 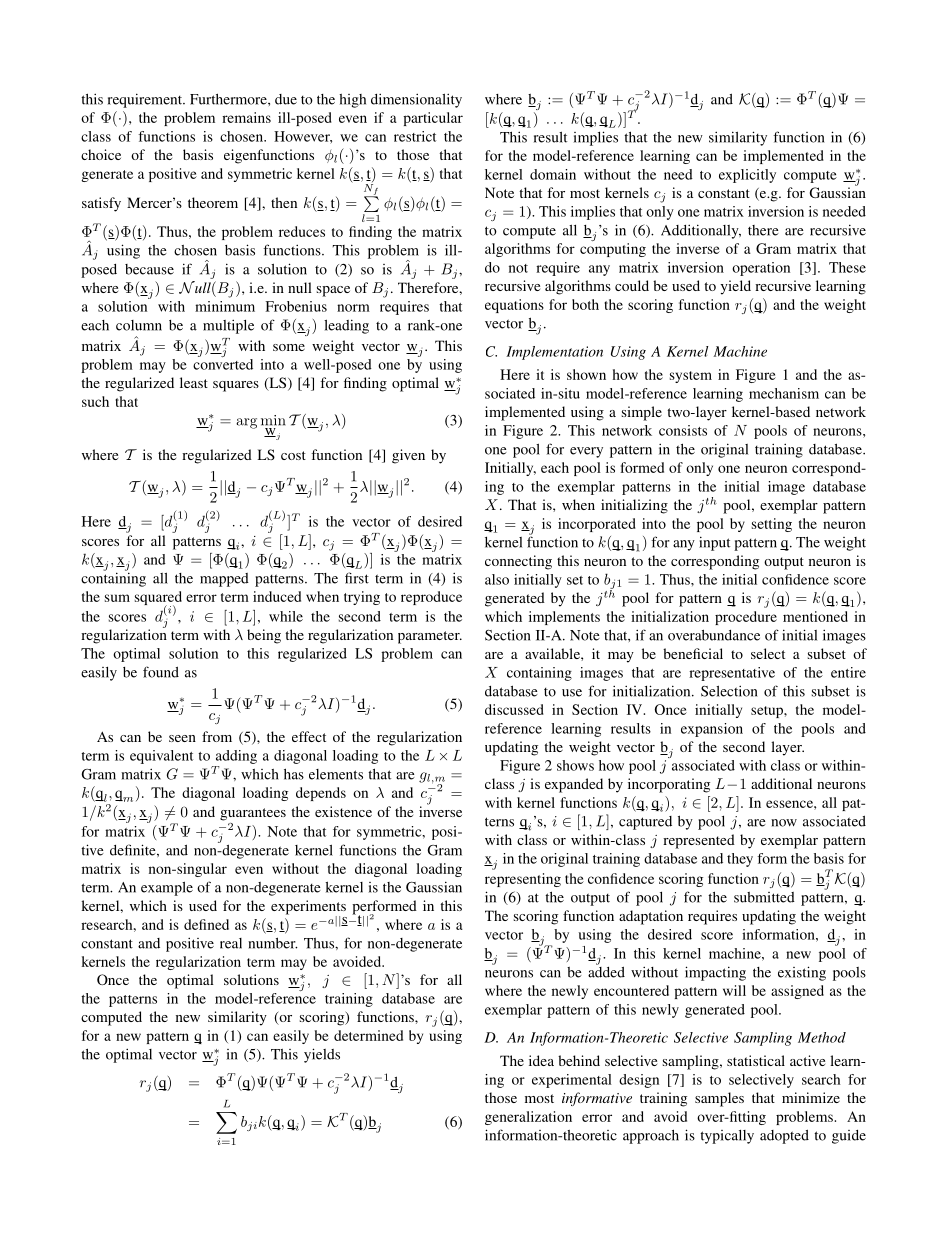 I want to click on explicitly, so click(x=747, y=176).
